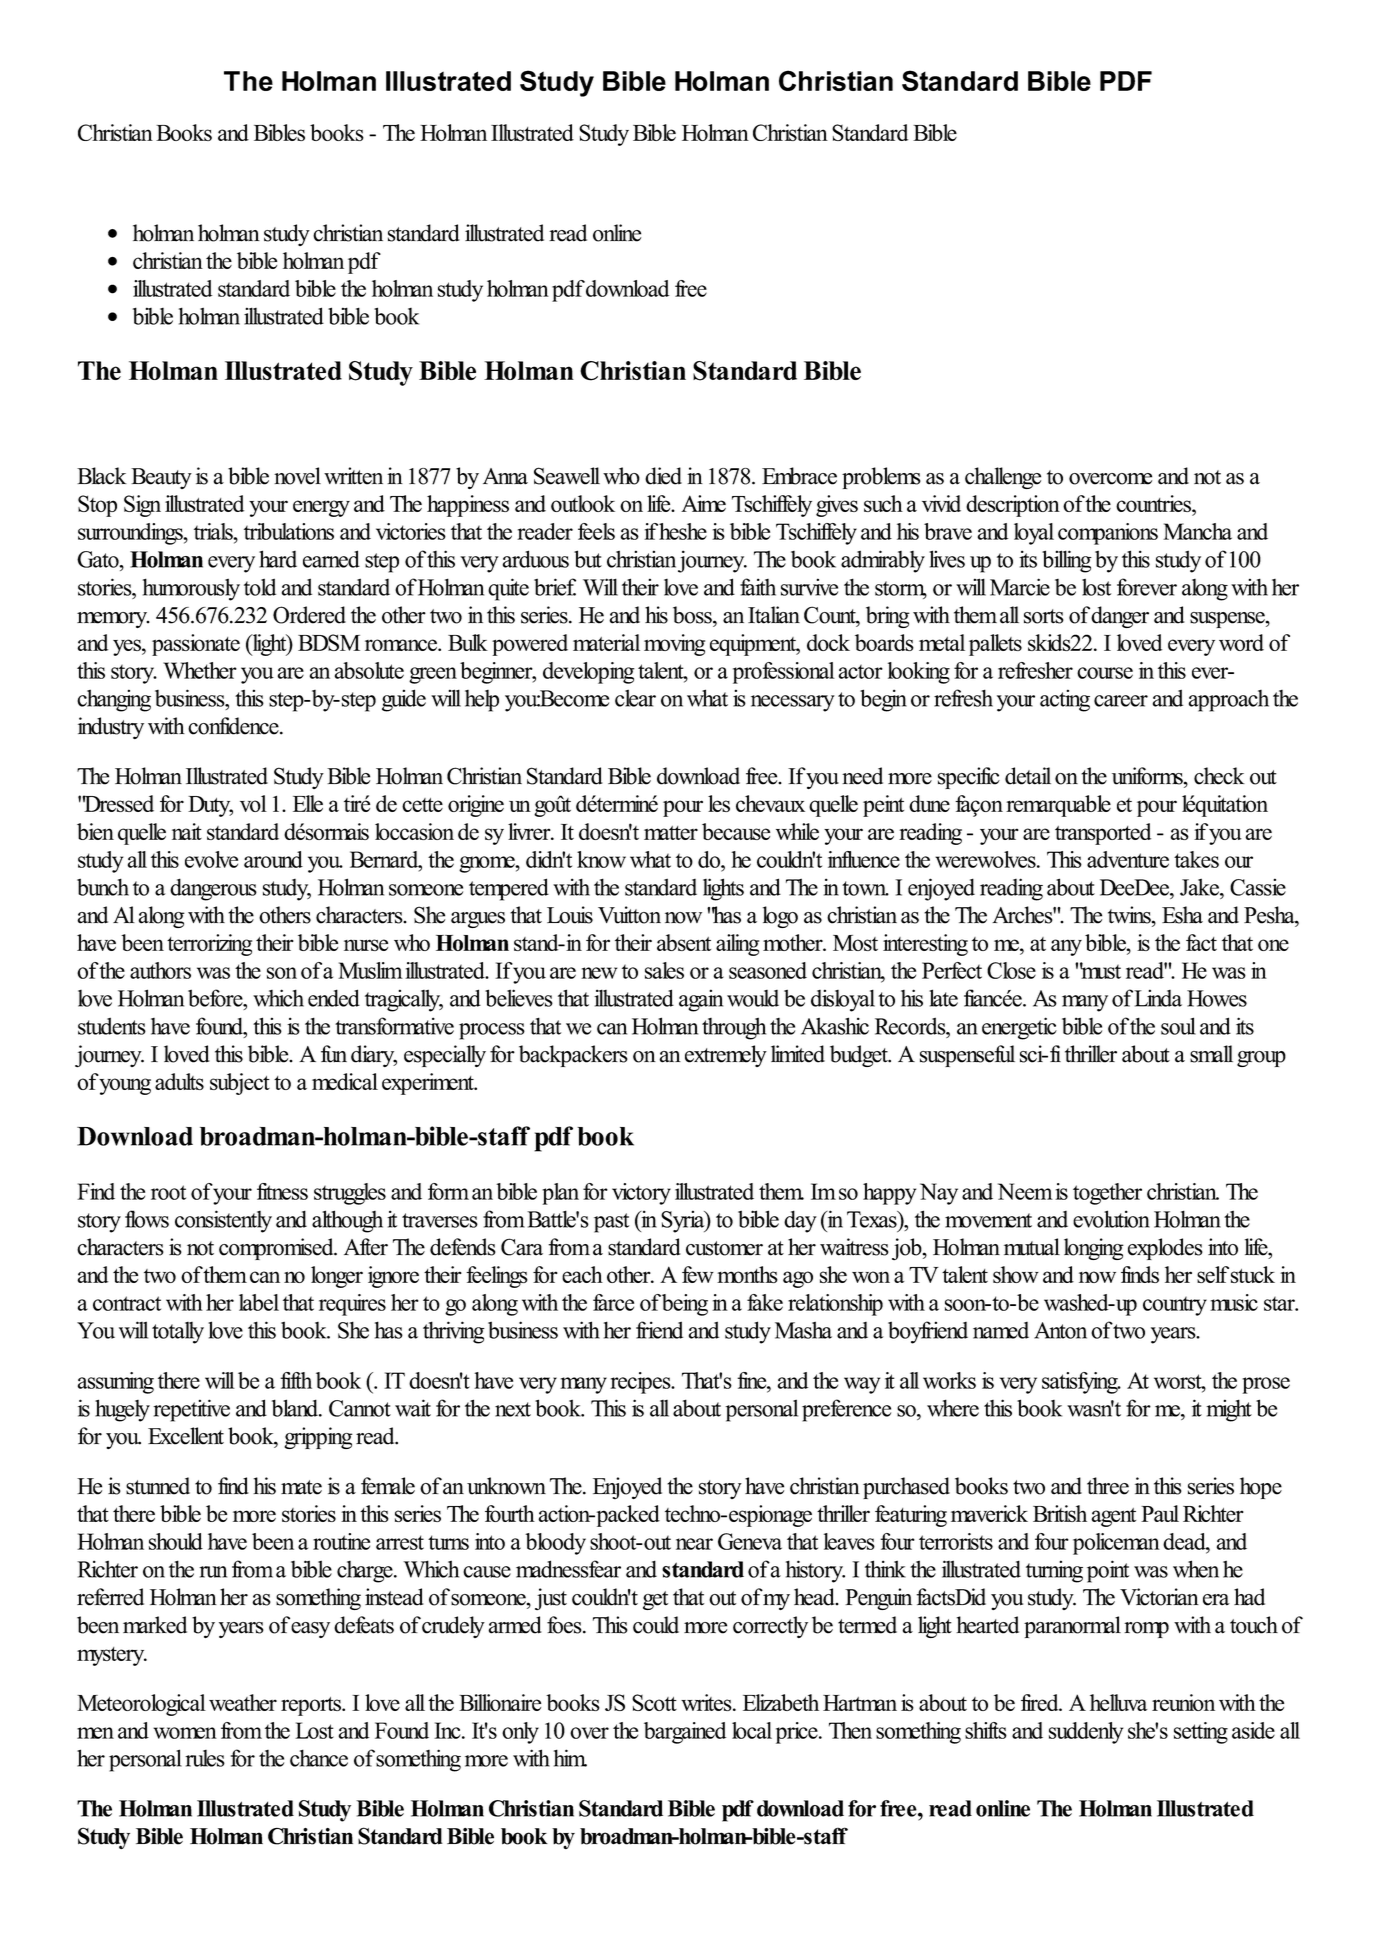  Describe the element at coordinates (185, 1733) in the screenshot. I see `women` at that location.
